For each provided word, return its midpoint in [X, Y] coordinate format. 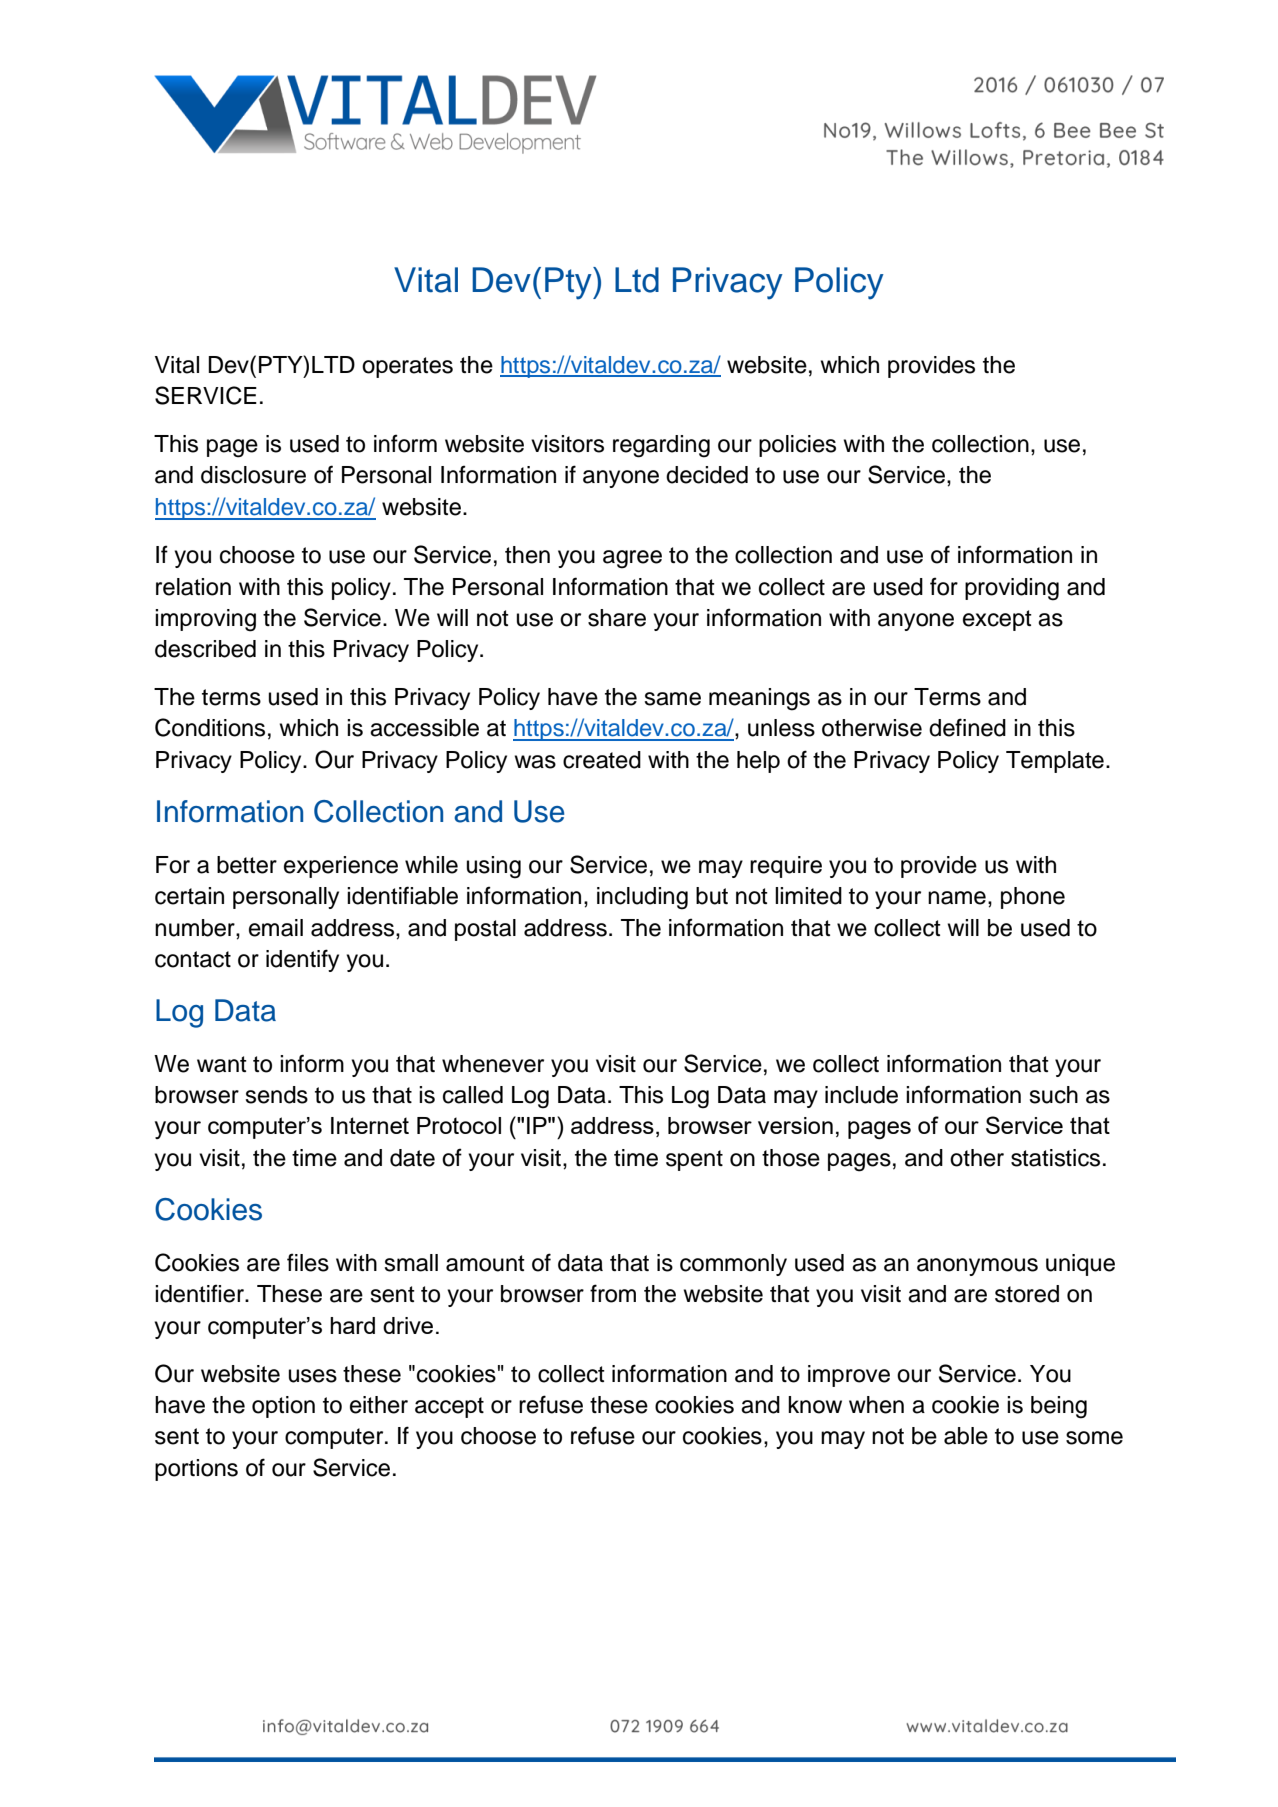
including [642, 898]
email [276, 928]
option [283, 1407]
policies [797, 446]
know [815, 1405]
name [957, 898]
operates [407, 367]
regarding [661, 446]
